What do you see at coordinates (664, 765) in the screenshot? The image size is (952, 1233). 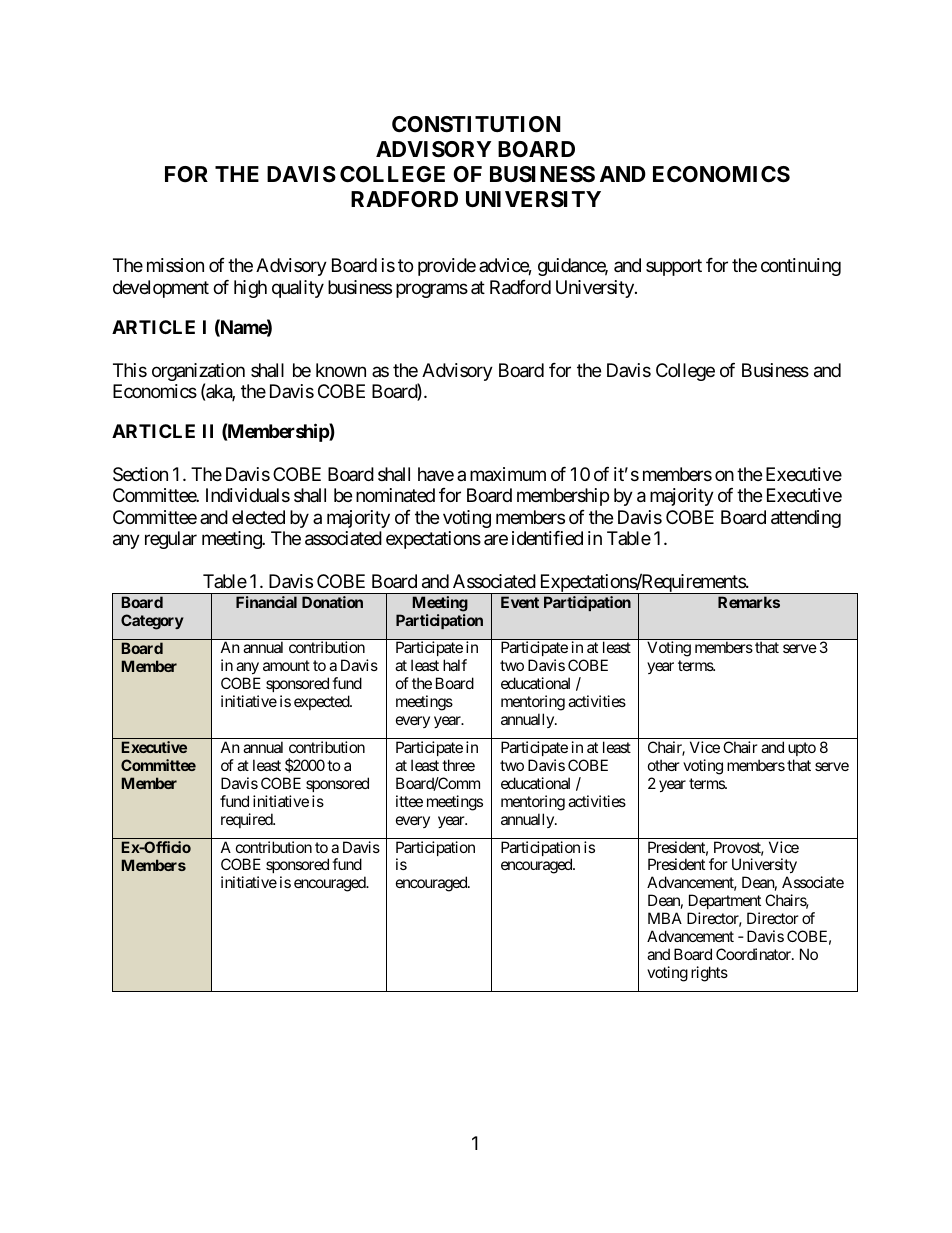 I see `other` at bounding box center [664, 765].
